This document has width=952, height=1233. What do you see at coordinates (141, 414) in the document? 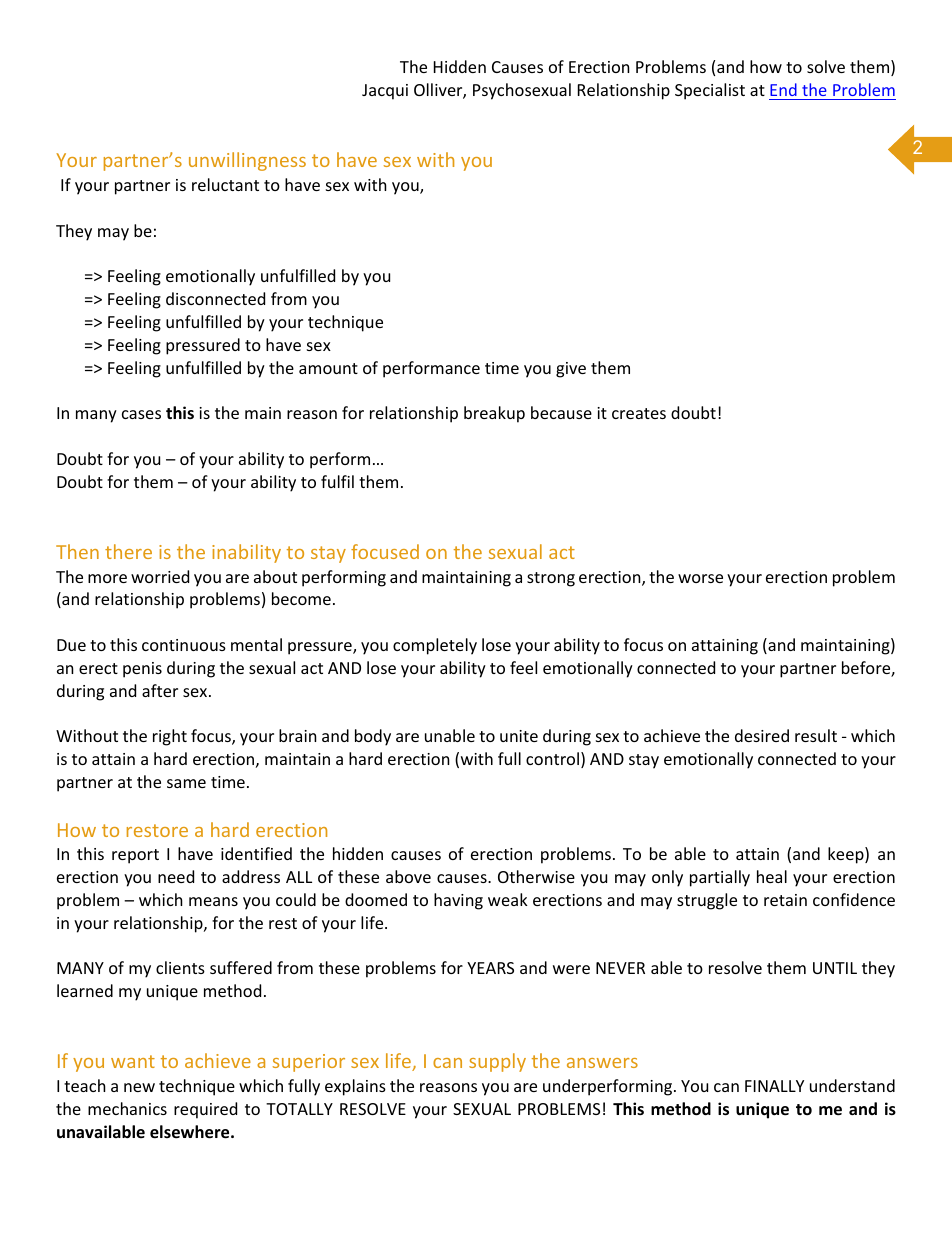
I see `cases` at bounding box center [141, 414].
